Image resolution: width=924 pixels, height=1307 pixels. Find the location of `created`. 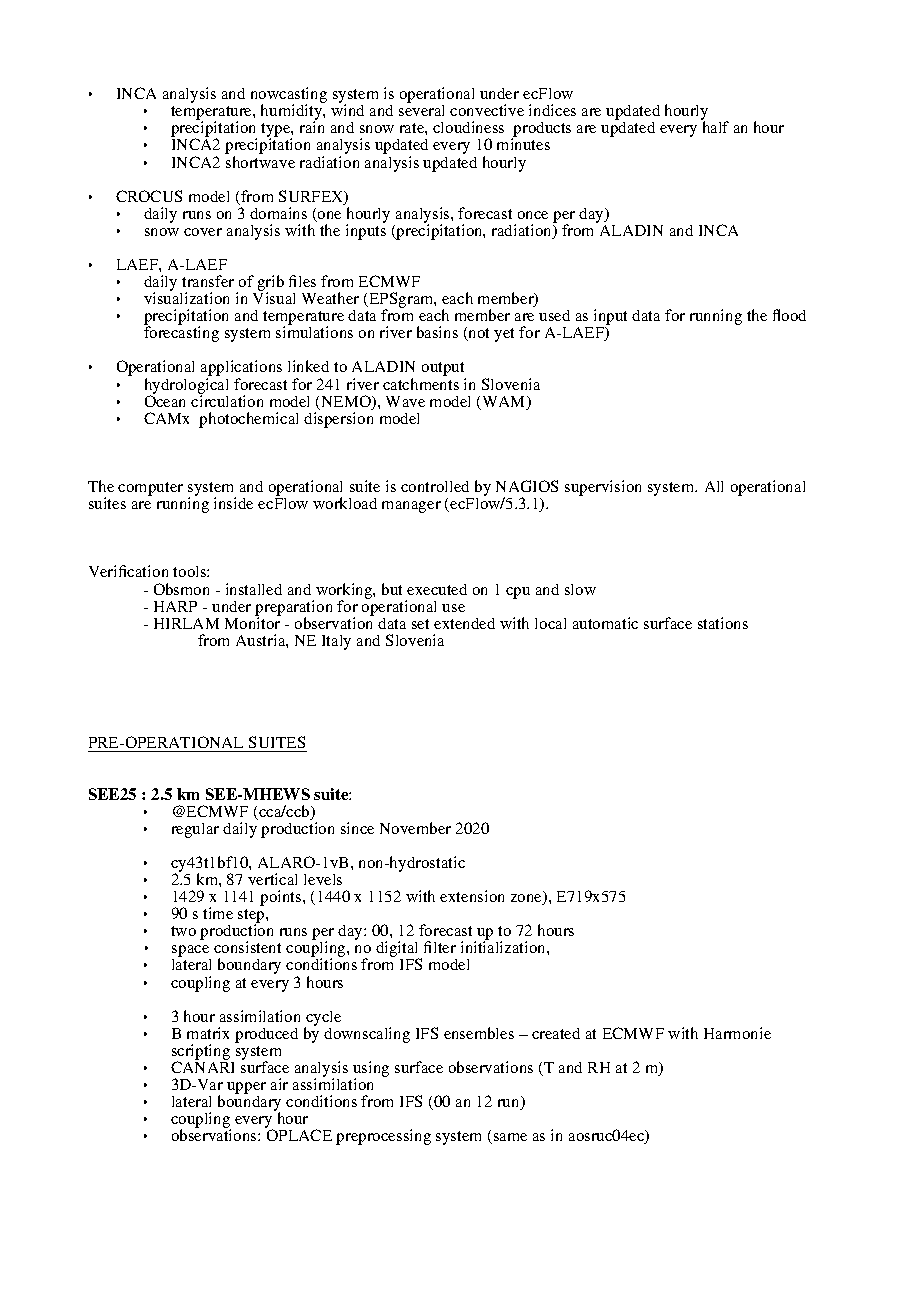

created is located at coordinates (556, 1033).
